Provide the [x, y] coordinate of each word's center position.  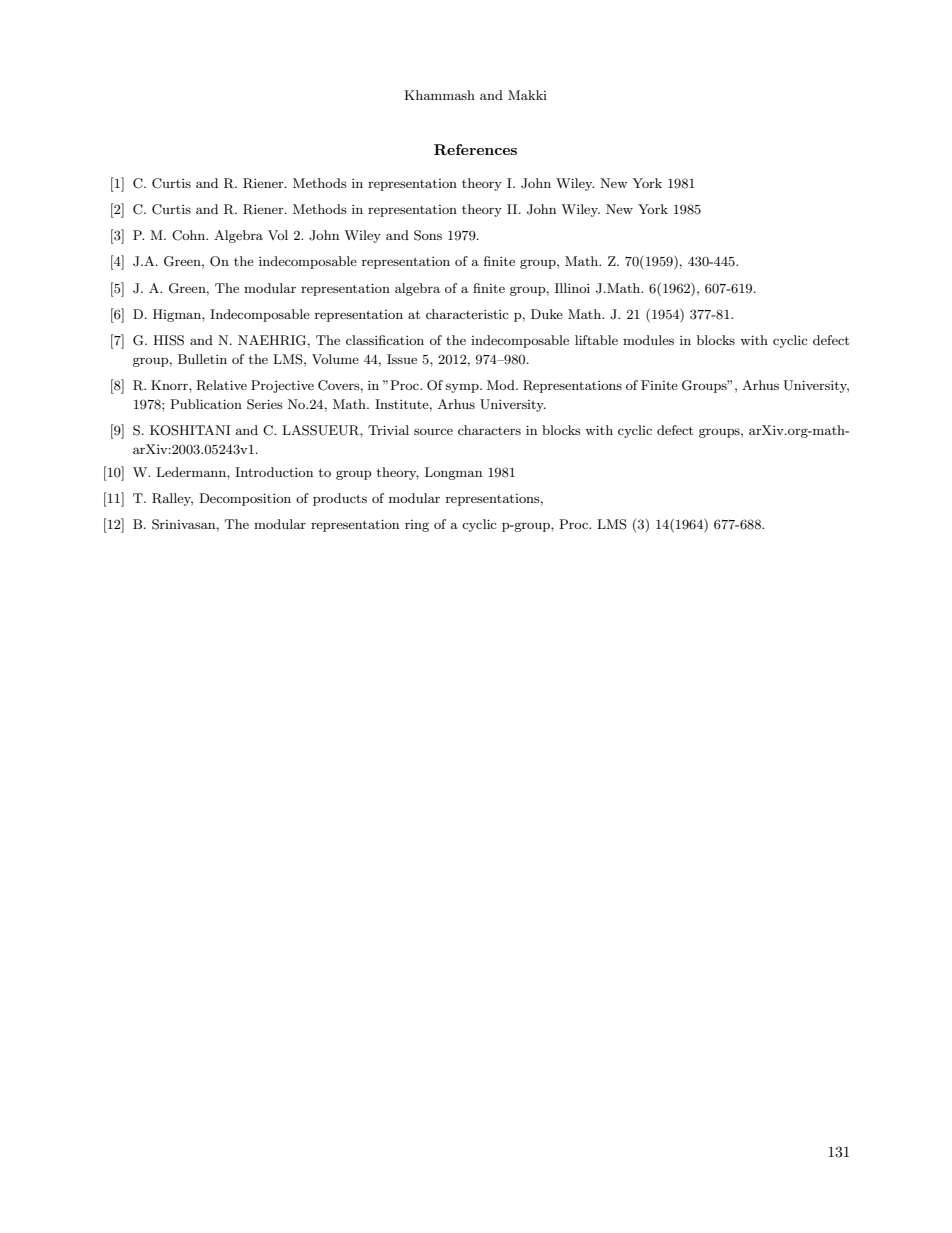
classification [385, 340]
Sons [428, 235]
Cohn [190, 235]
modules [648, 340]
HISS [168, 340]
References [475, 149]
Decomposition [245, 499]
